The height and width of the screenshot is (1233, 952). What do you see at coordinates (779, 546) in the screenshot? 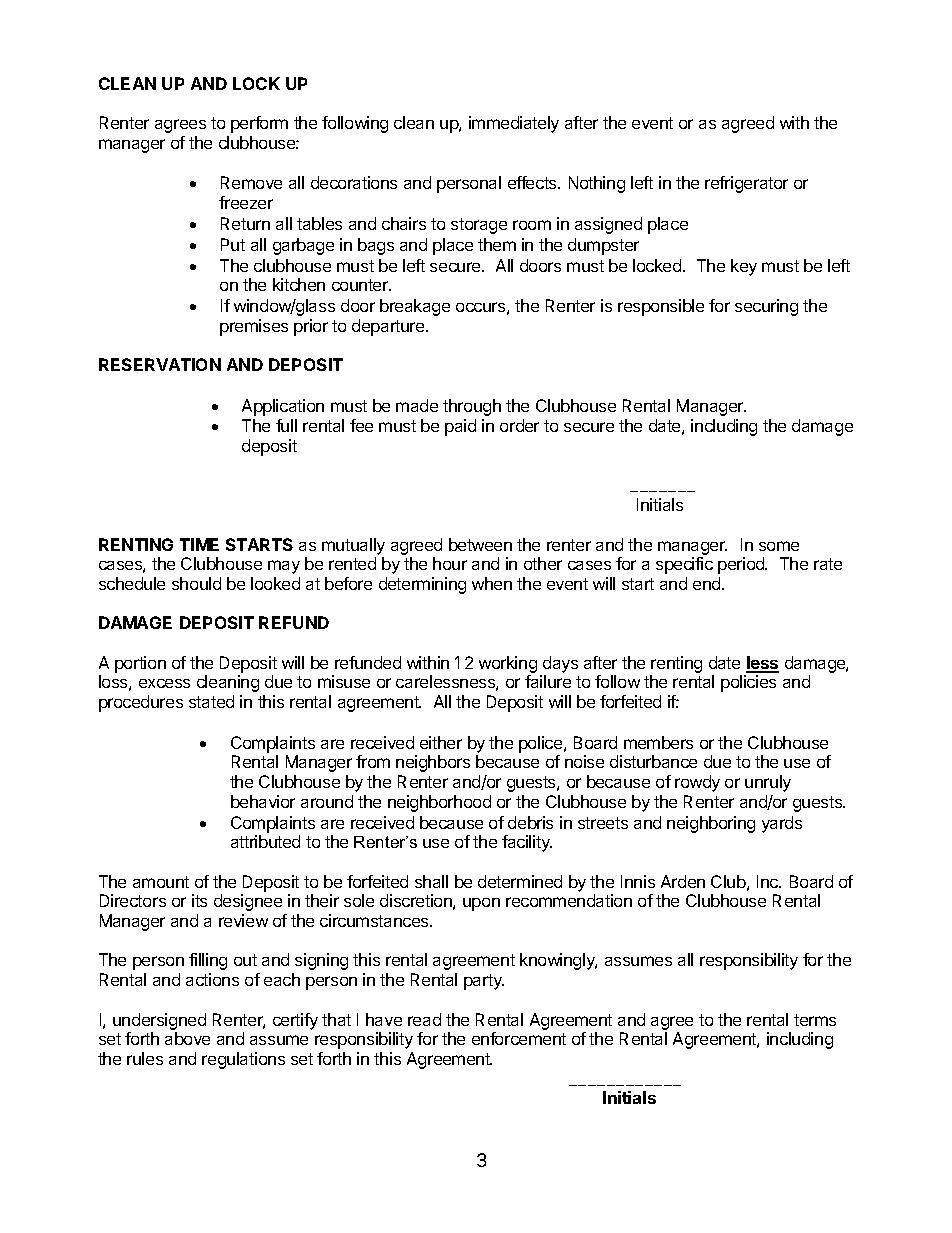
I see `some` at bounding box center [779, 546].
